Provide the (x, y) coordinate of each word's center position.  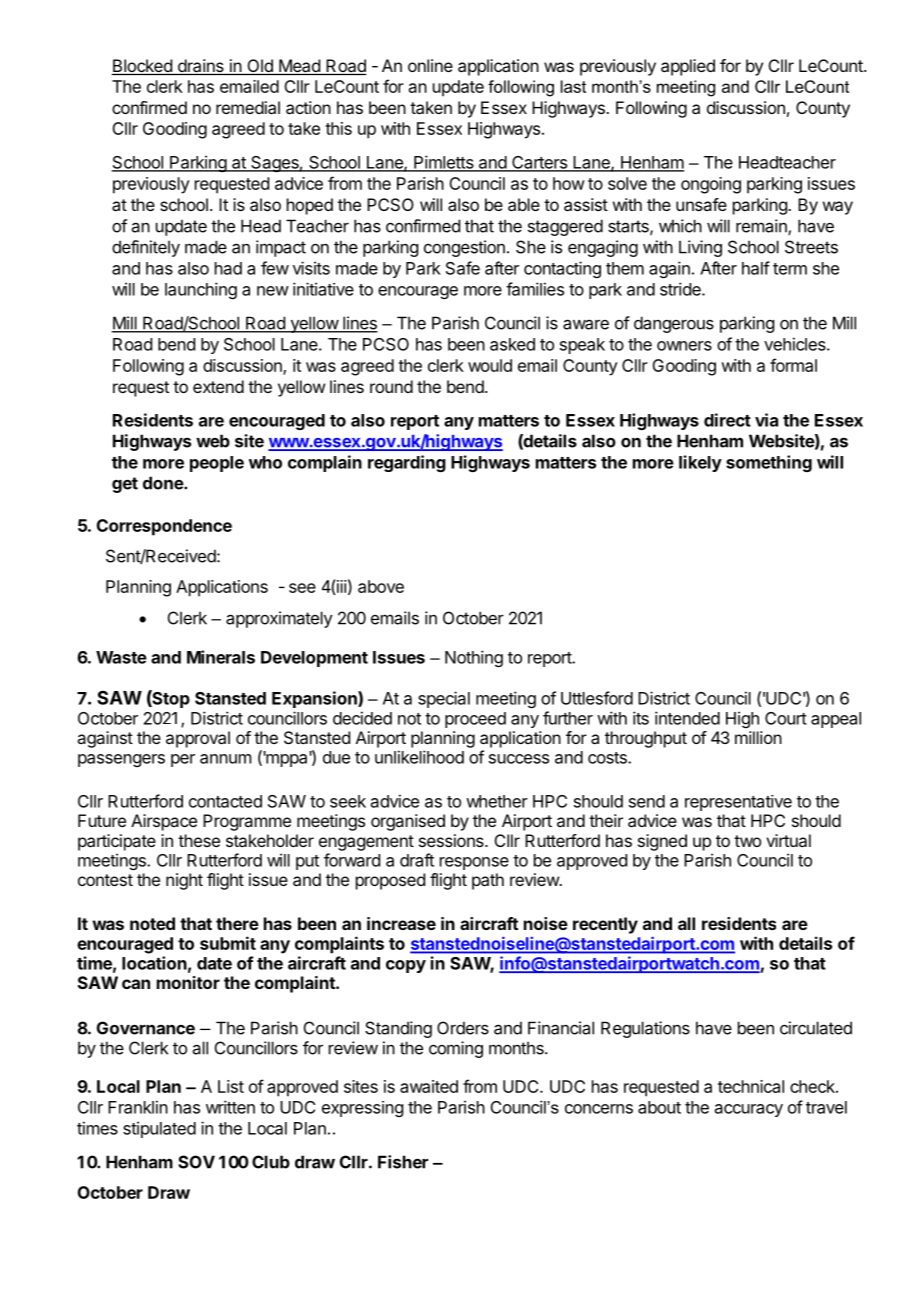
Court (786, 718)
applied (688, 67)
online (430, 65)
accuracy (749, 1110)
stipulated (159, 1129)
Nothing (474, 658)
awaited (429, 1086)
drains (200, 67)
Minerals (221, 657)
